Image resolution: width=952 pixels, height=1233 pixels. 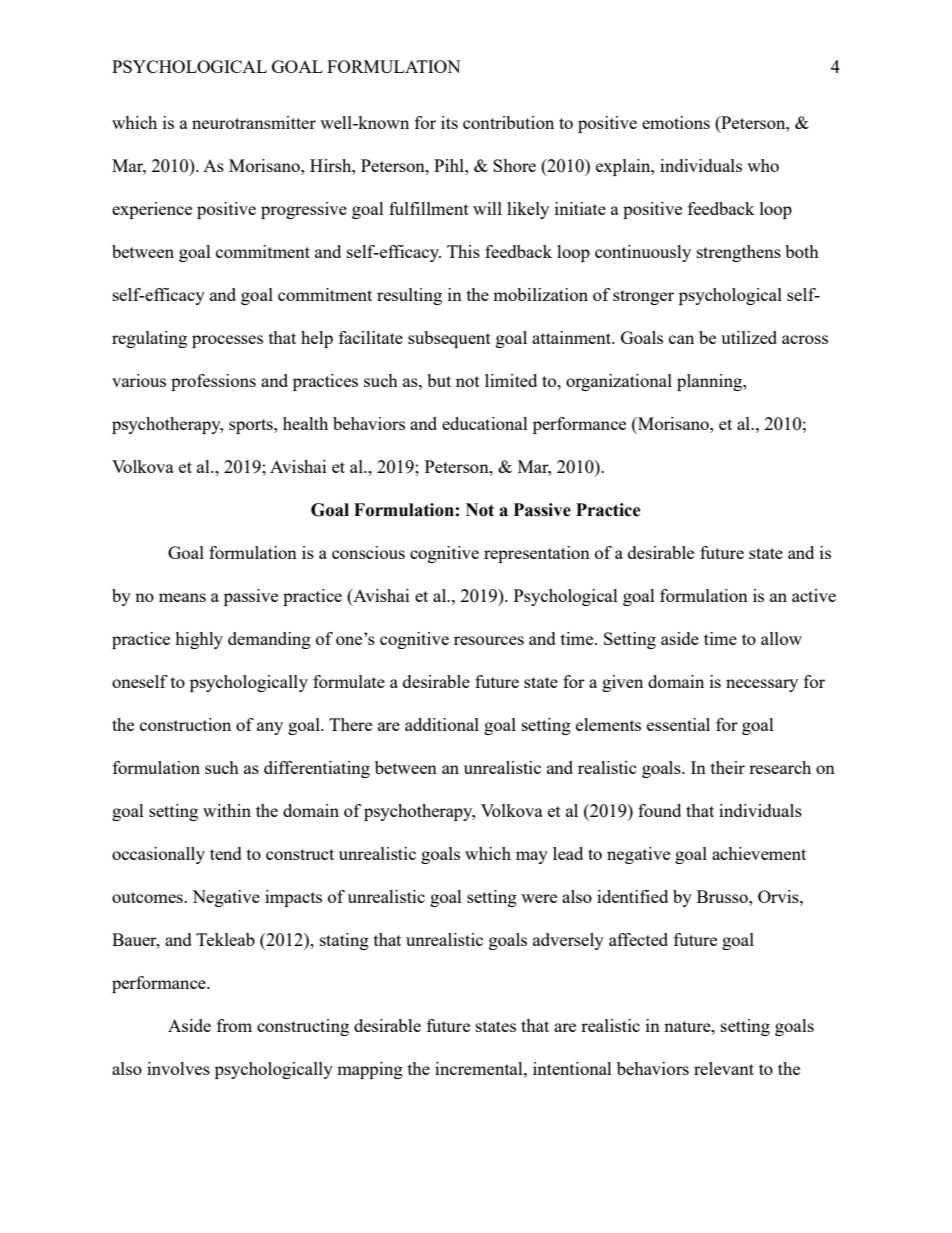 I want to click on Shore, so click(x=514, y=165).
